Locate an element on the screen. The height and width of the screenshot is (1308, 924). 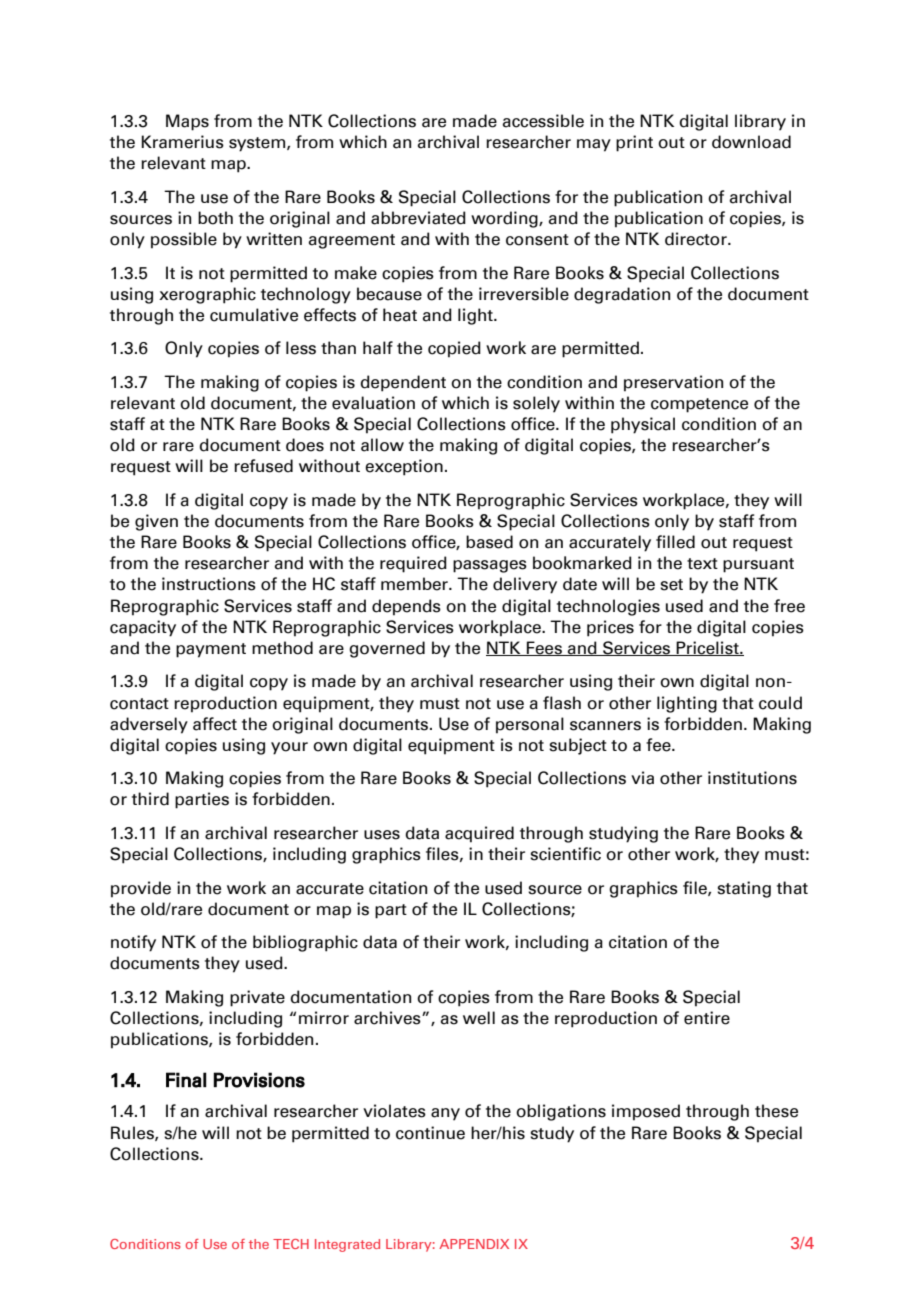
Integrated is located at coordinates (347, 1245).
